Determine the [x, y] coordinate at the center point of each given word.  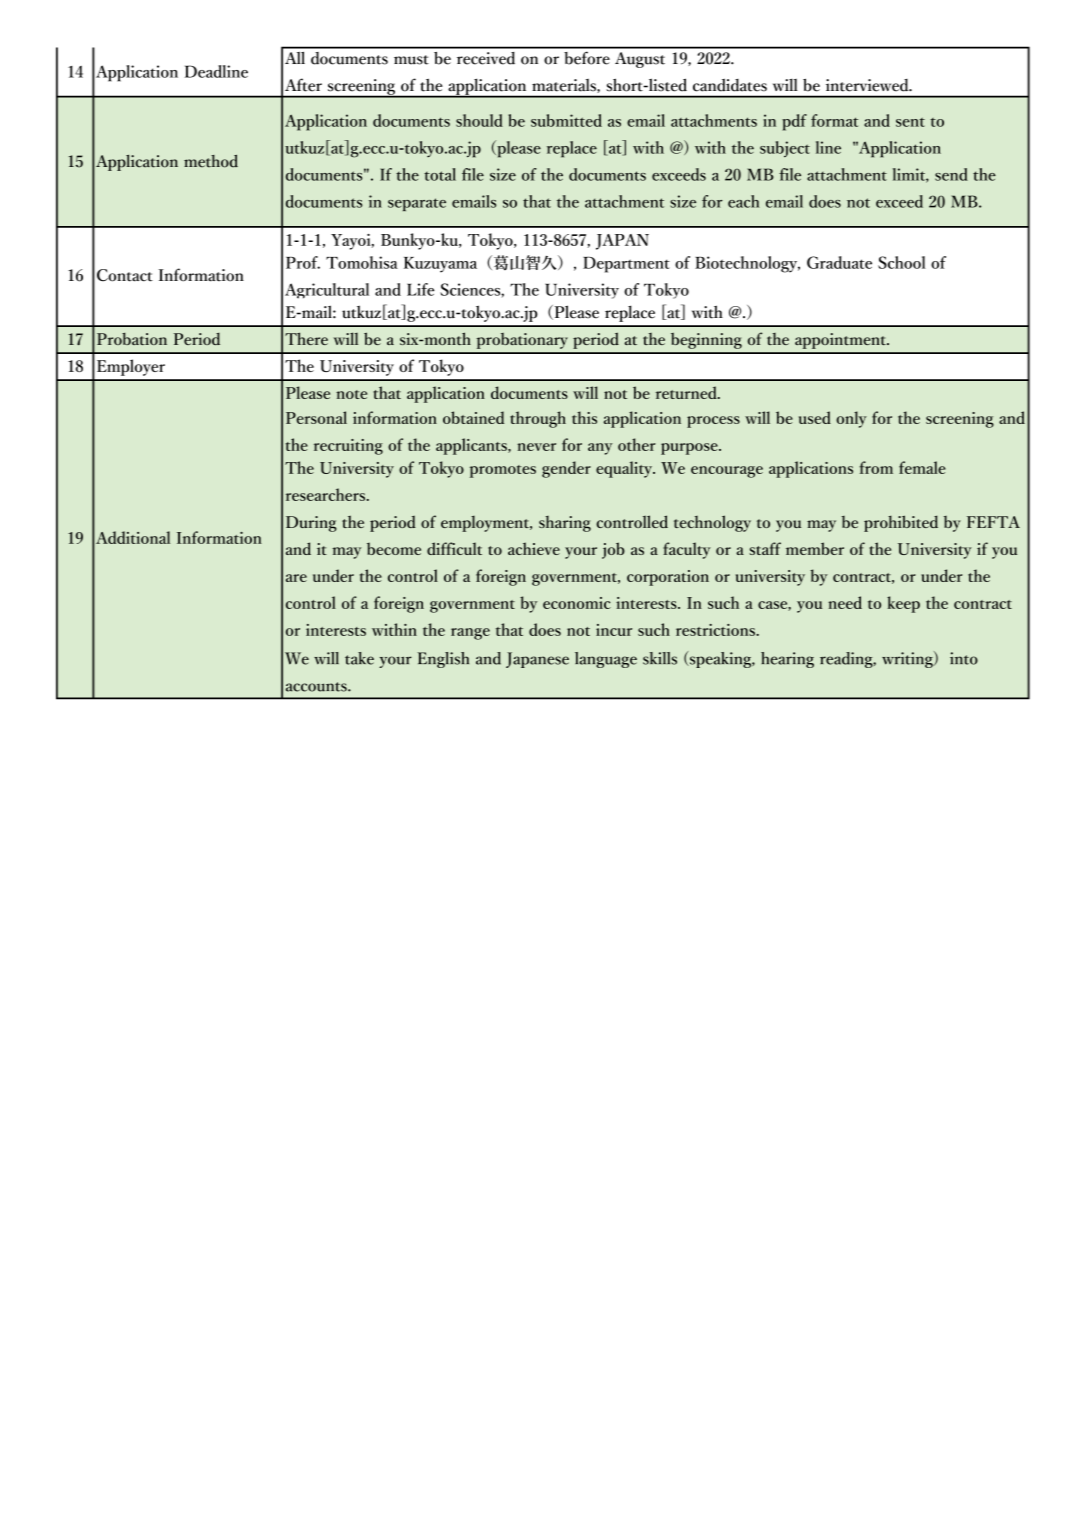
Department [626, 264]
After [303, 85]
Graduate [839, 262]
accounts [317, 687]
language [606, 660]
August [640, 60]
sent [910, 122]
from [876, 467]
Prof [303, 262]
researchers [326, 494]
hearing [787, 660]
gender [566, 469]
